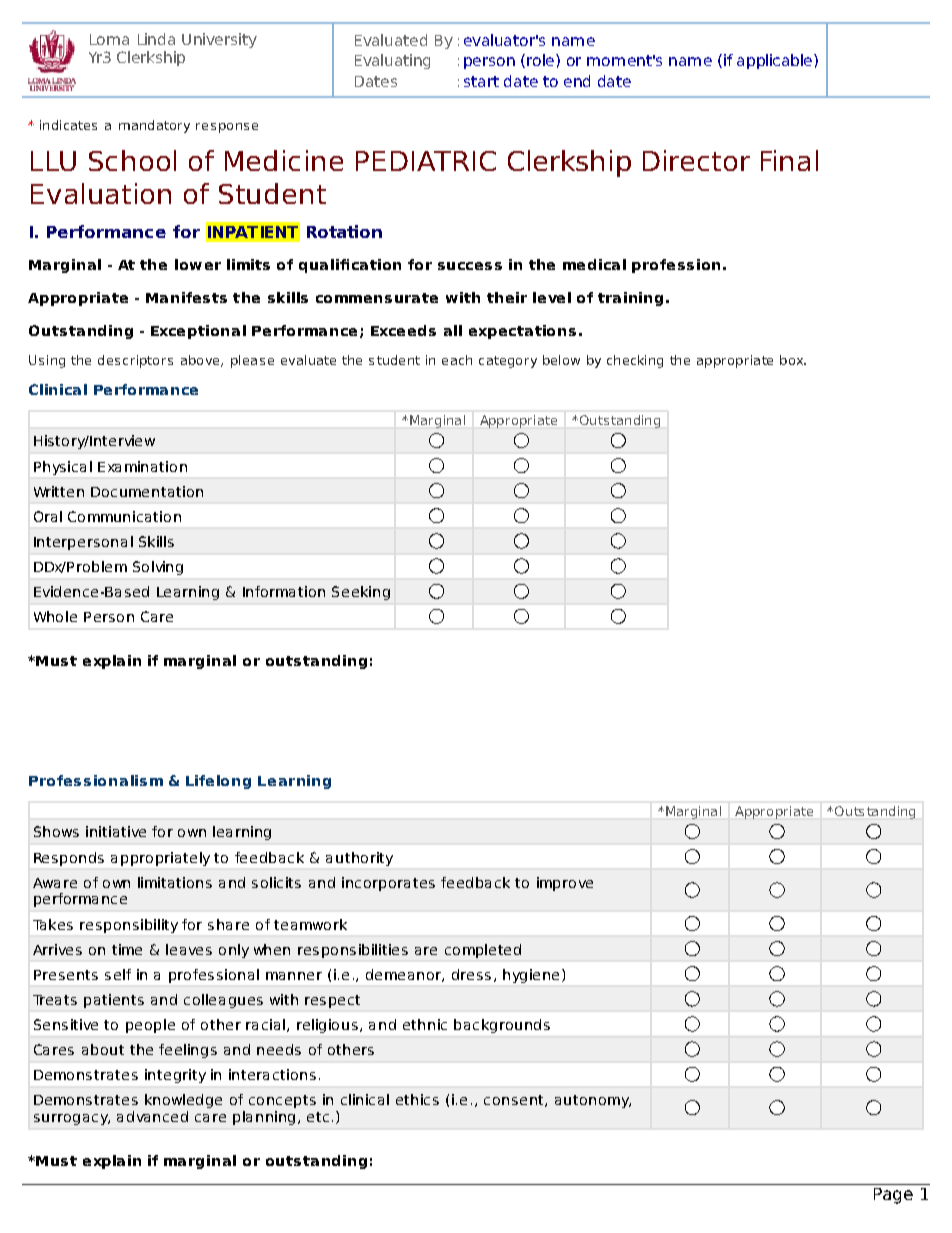 This screenshot has width=952, height=1233. I want to click on role, so click(542, 60).
